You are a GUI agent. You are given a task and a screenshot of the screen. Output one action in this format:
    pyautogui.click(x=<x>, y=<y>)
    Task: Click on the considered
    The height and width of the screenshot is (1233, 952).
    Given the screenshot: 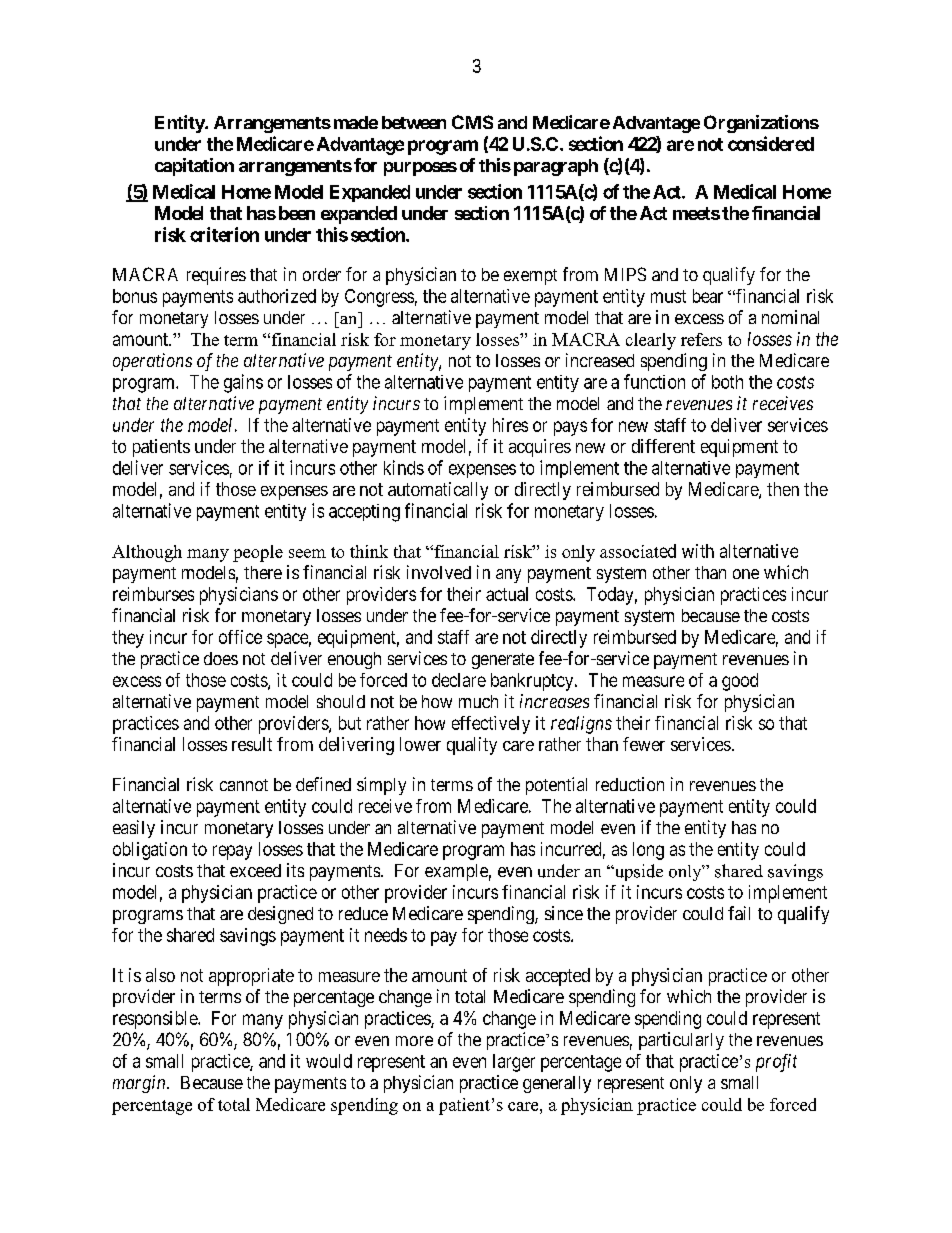 What is the action you would take?
    pyautogui.click(x=771, y=143)
